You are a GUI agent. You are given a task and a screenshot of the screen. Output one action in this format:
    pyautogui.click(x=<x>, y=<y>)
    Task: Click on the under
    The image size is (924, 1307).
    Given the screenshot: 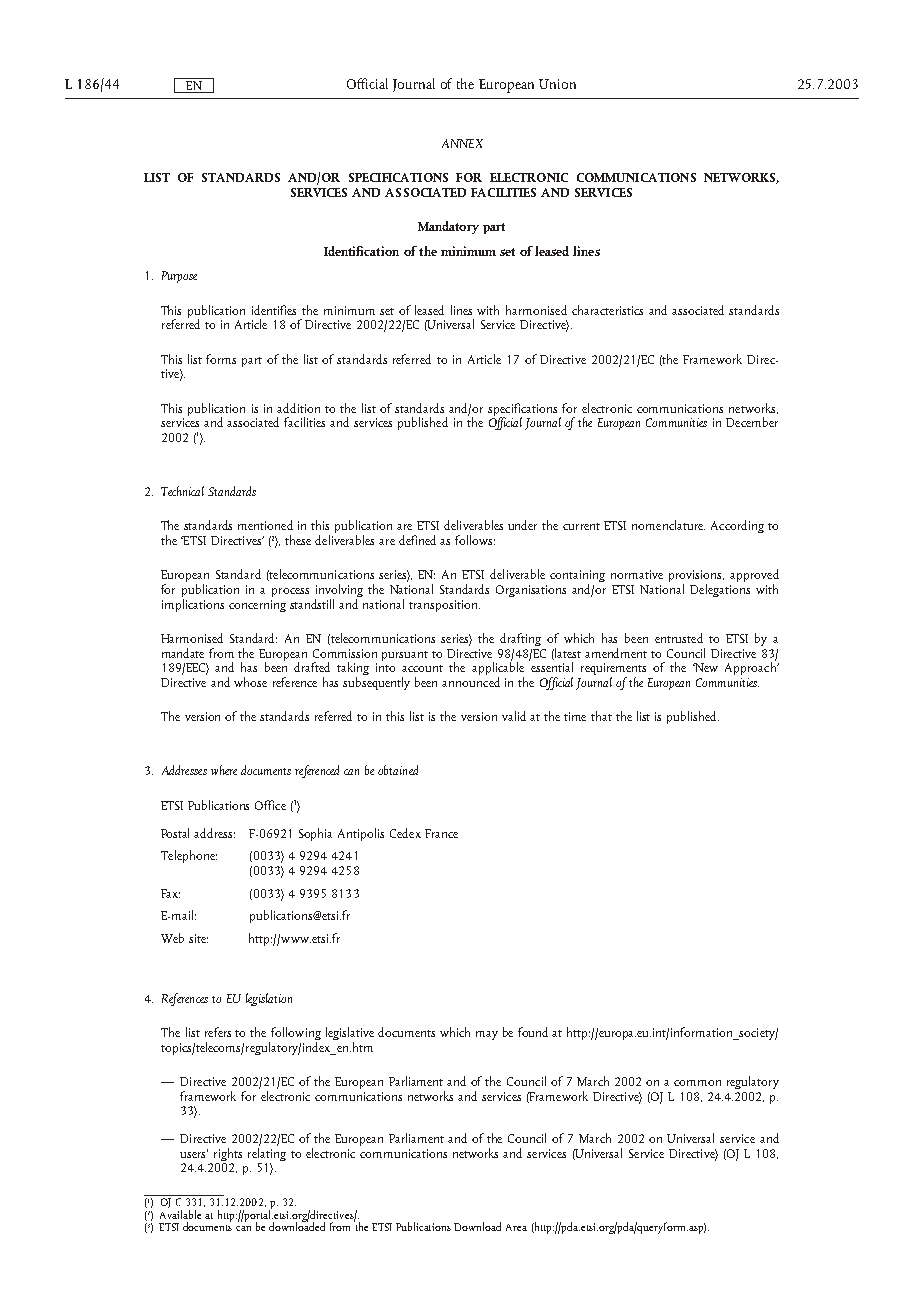 What is the action you would take?
    pyautogui.click(x=522, y=525)
